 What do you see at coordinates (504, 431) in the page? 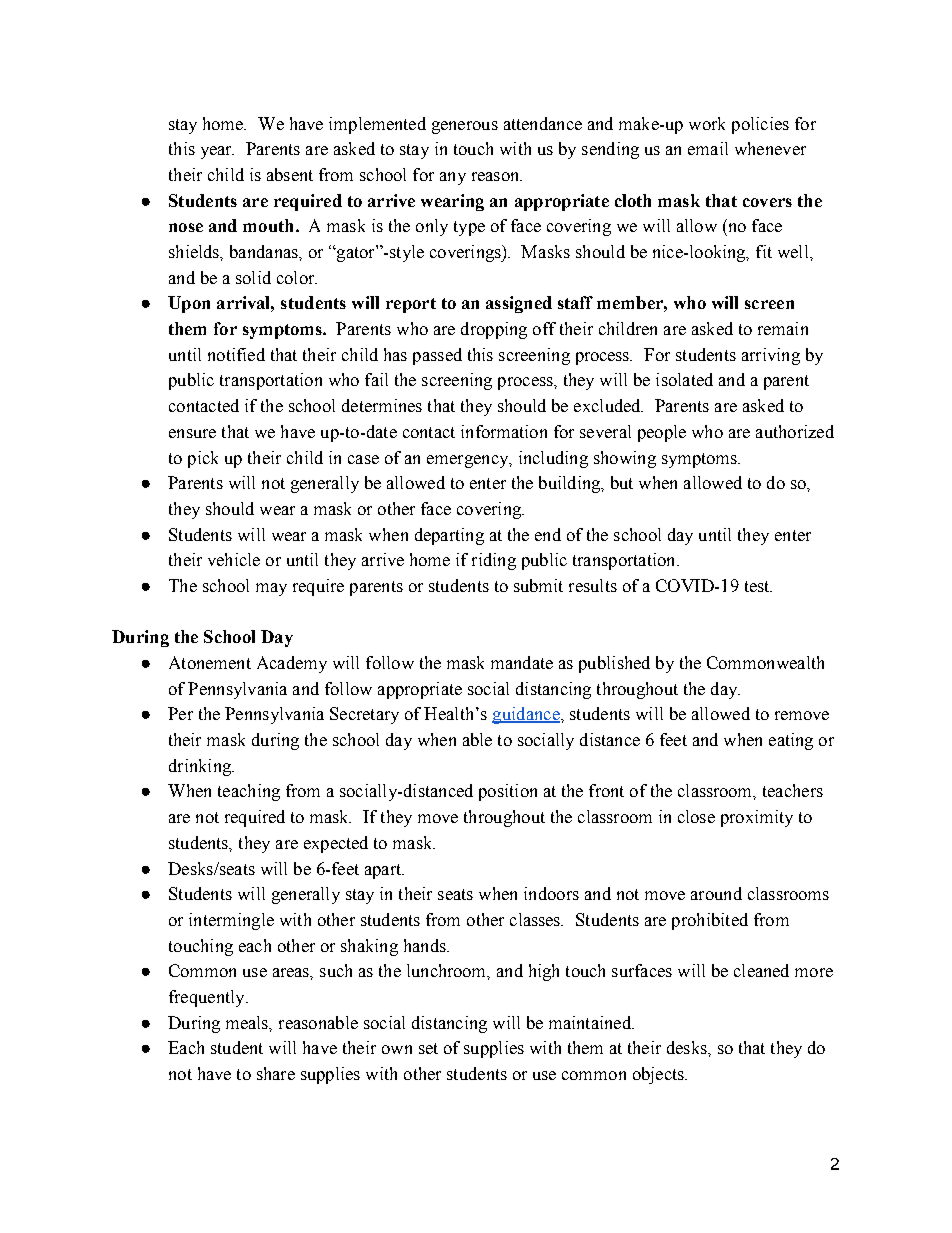
I see `information` at bounding box center [504, 431].
